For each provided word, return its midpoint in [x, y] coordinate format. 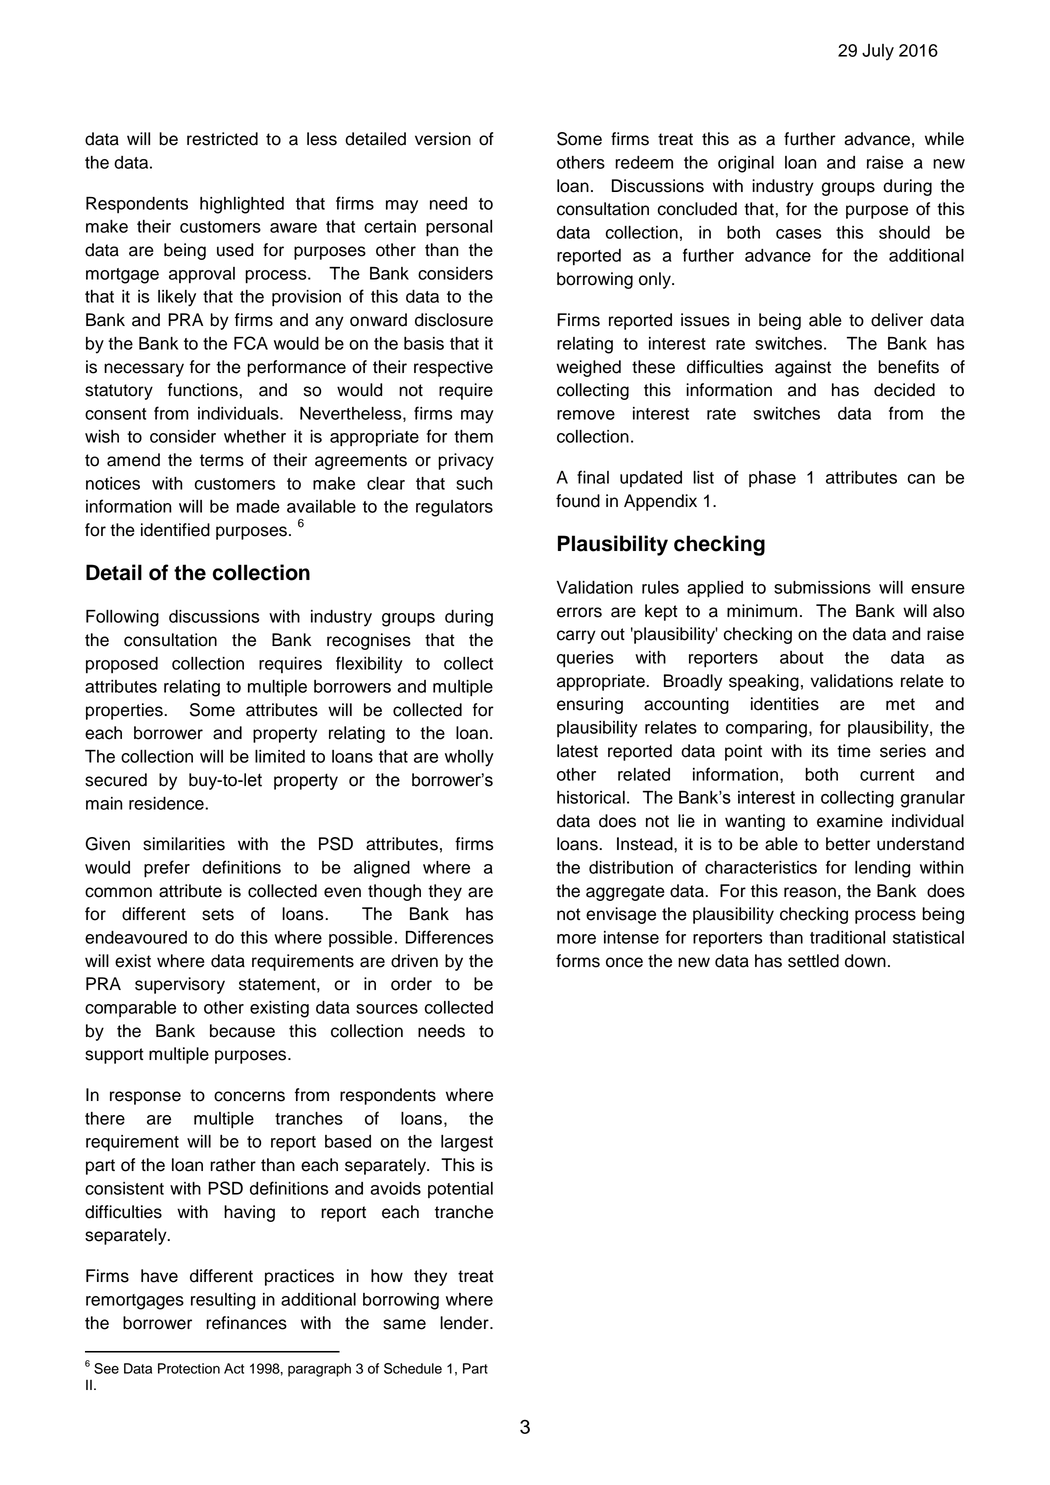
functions [203, 390]
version [443, 139]
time [854, 751]
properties [125, 711]
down [865, 961]
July [878, 52]
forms [578, 961]
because [242, 1031]
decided [904, 390]
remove [586, 415]
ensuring [590, 705]
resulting [223, 1301]
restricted [222, 139]
